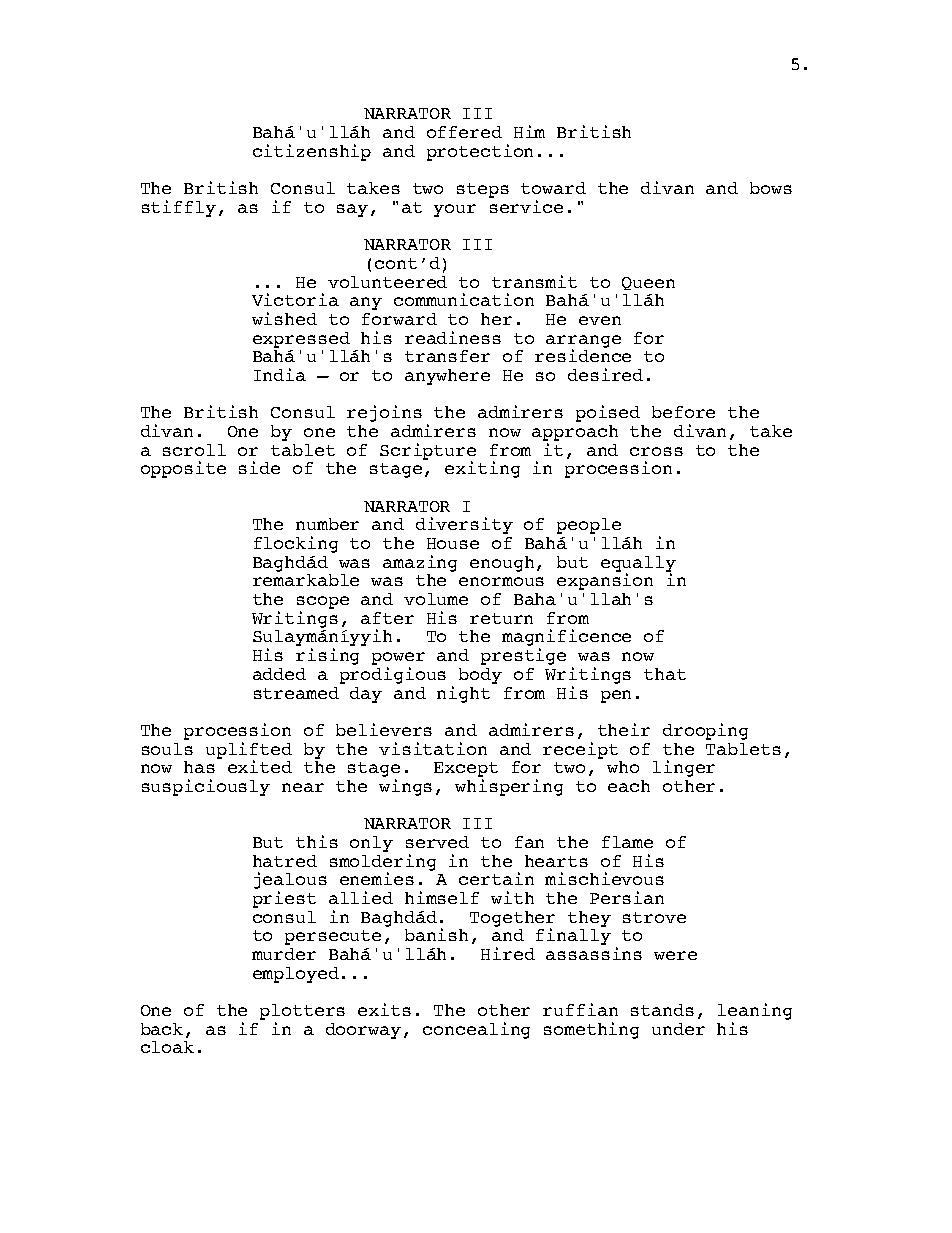  I want to click on bows, so click(771, 188).
